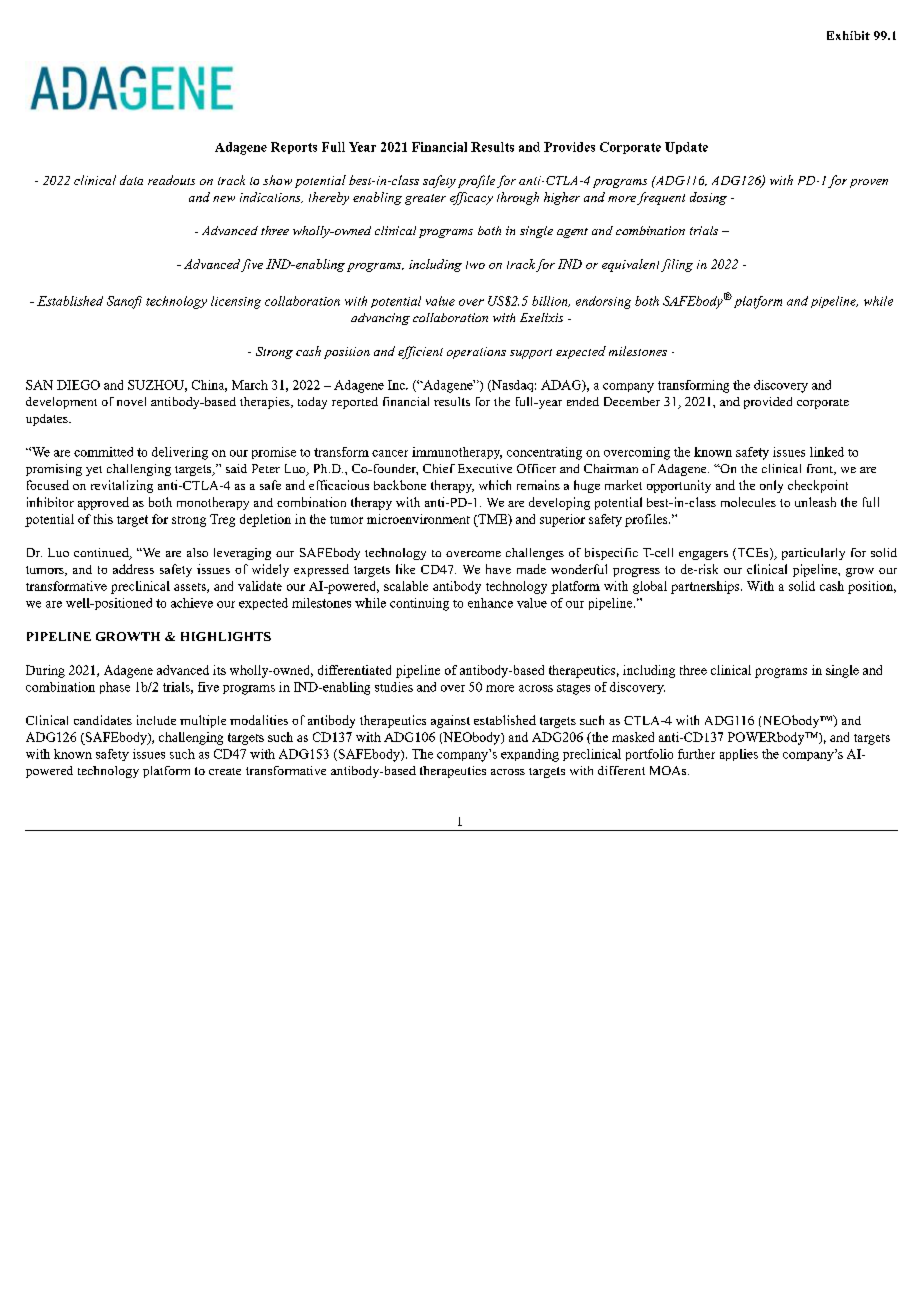  What do you see at coordinates (569, 147) in the screenshot?
I see `Provides` at bounding box center [569, 147].
